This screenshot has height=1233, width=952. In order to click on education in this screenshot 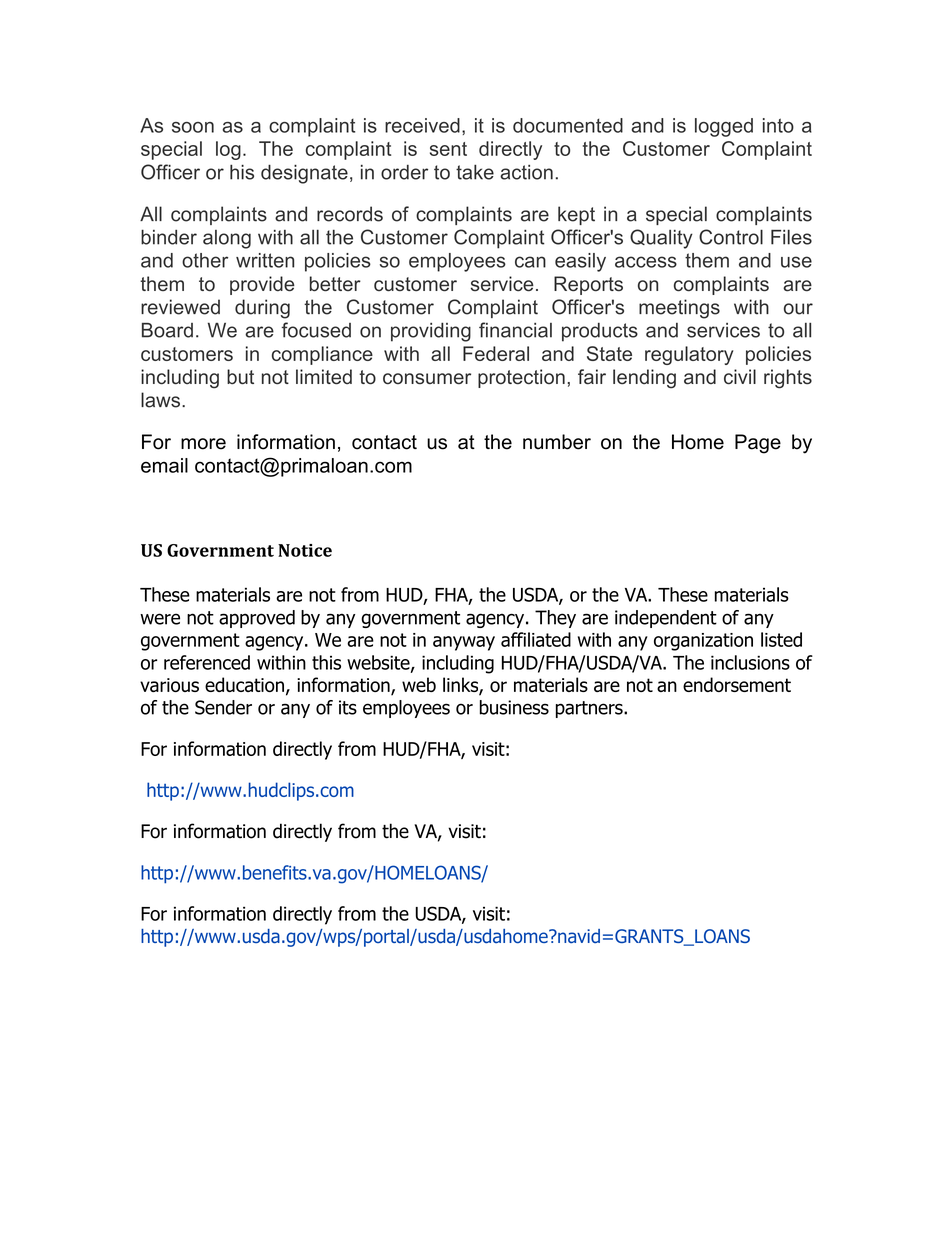, I will do `click(244, 684)`.
